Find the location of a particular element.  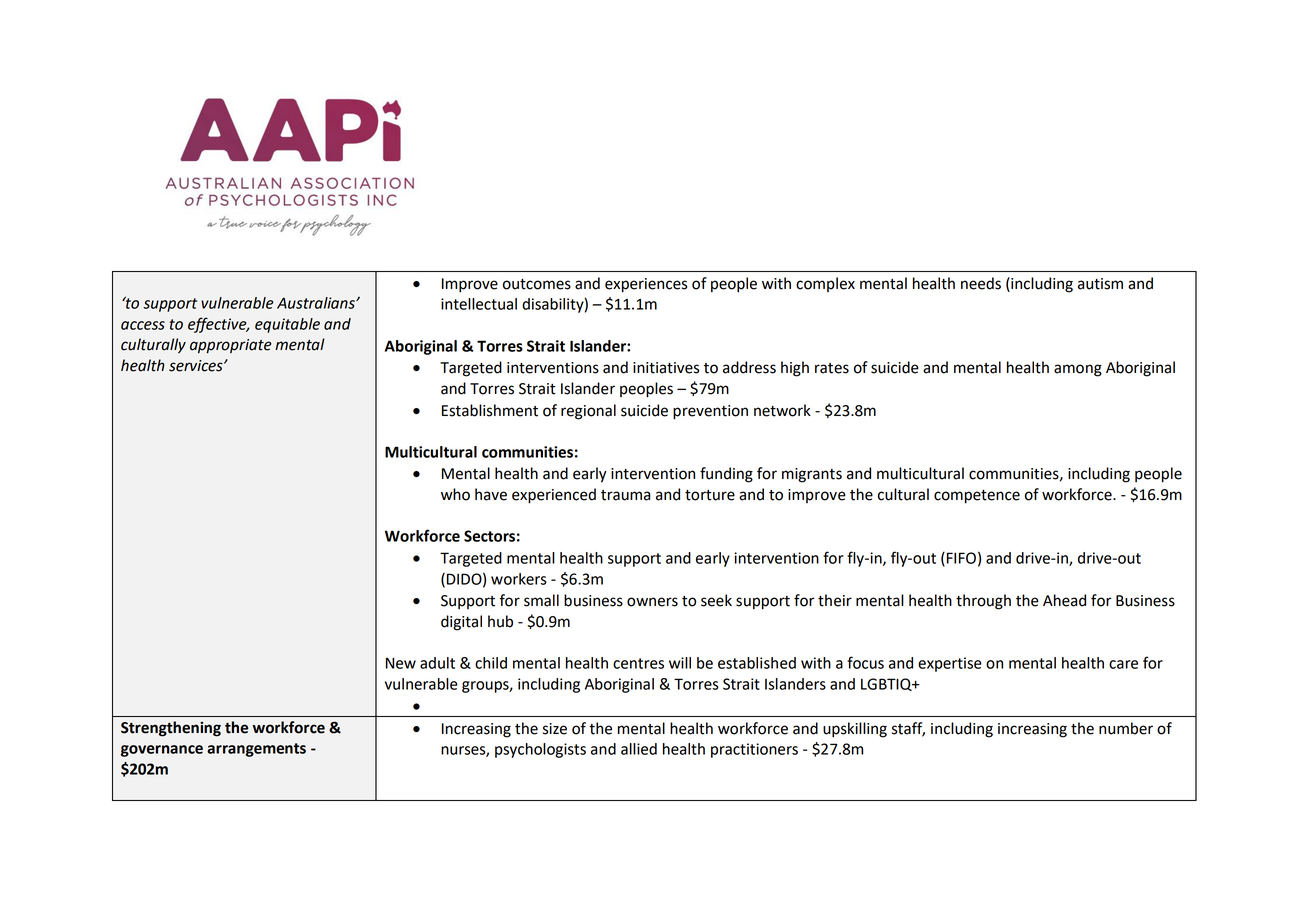

needs is located at coordinates (981, 283).
